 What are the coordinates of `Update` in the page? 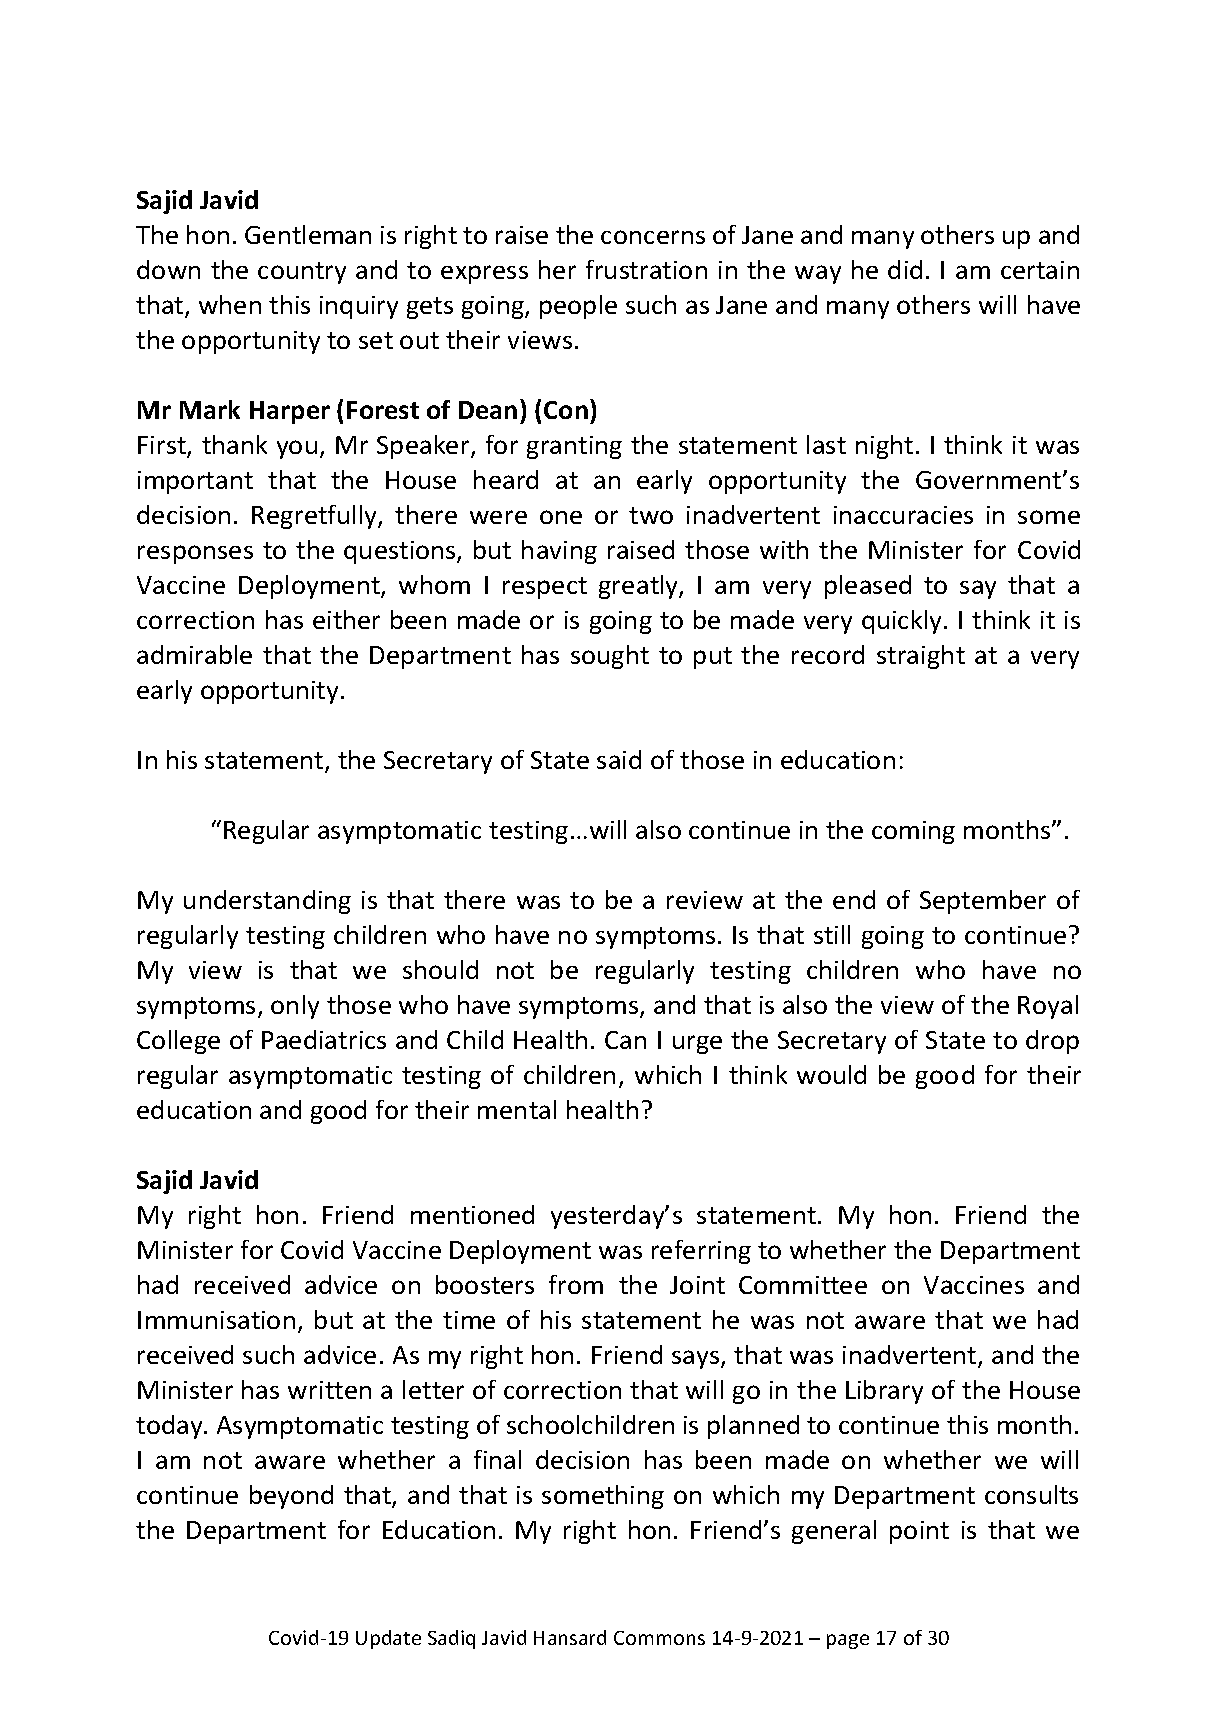 It's located at (388, 1639).
